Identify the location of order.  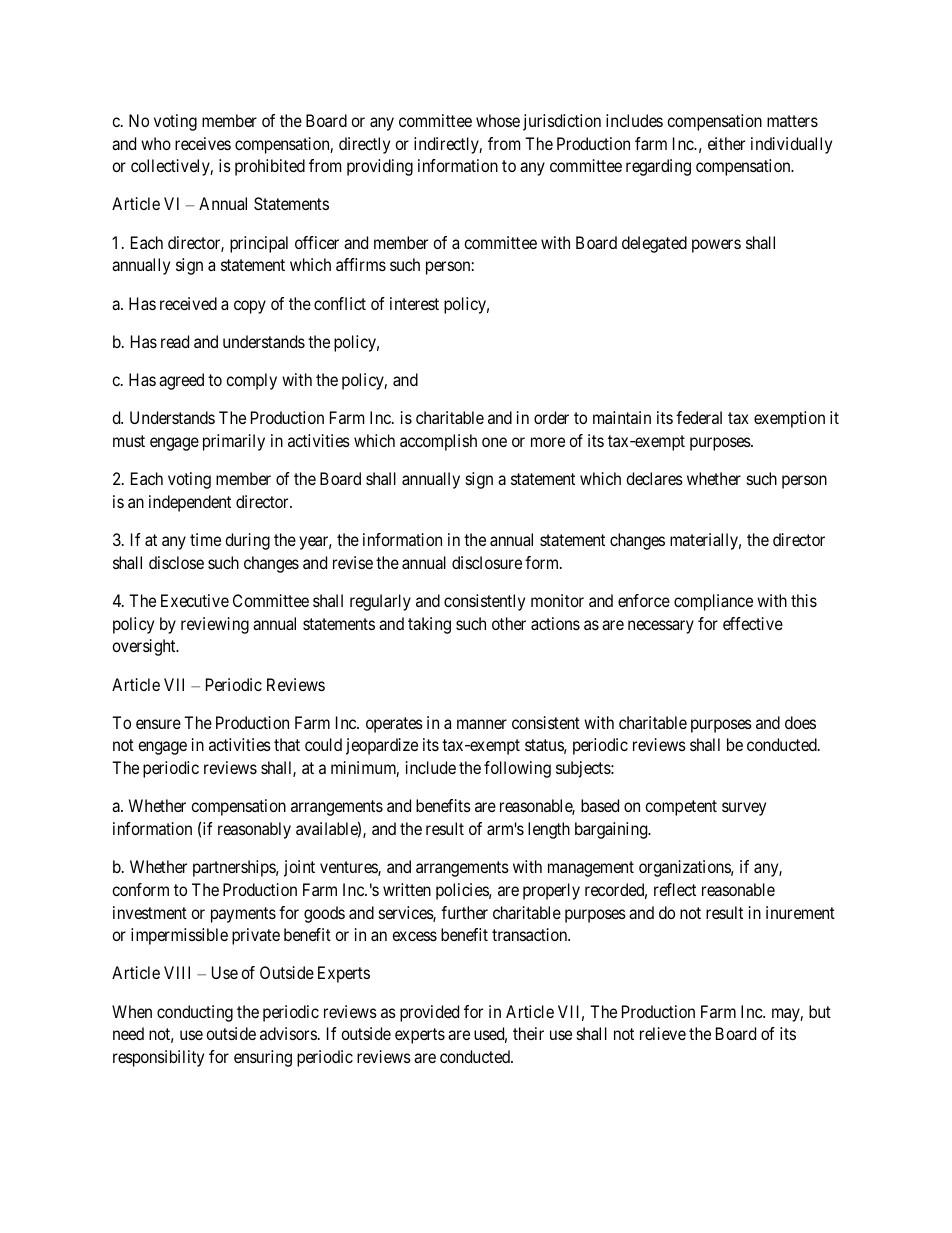
(551, 417).
